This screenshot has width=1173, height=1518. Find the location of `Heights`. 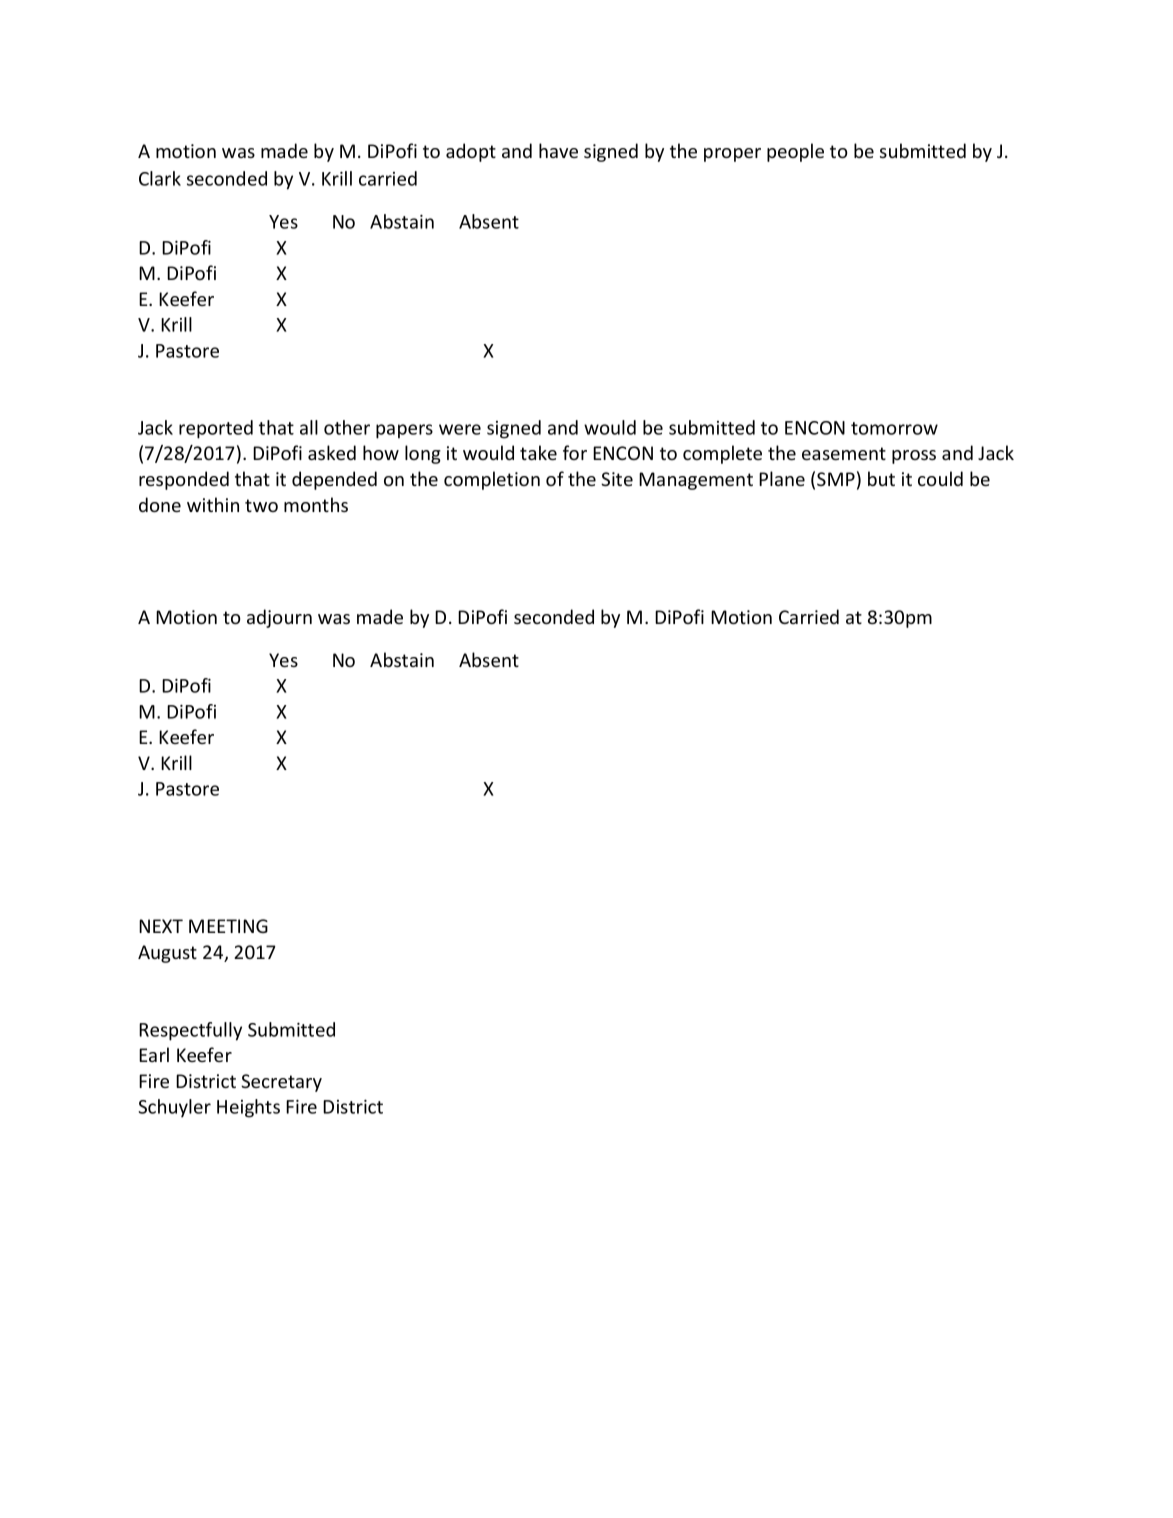

Heights is located at coordinates (248, 1108).
